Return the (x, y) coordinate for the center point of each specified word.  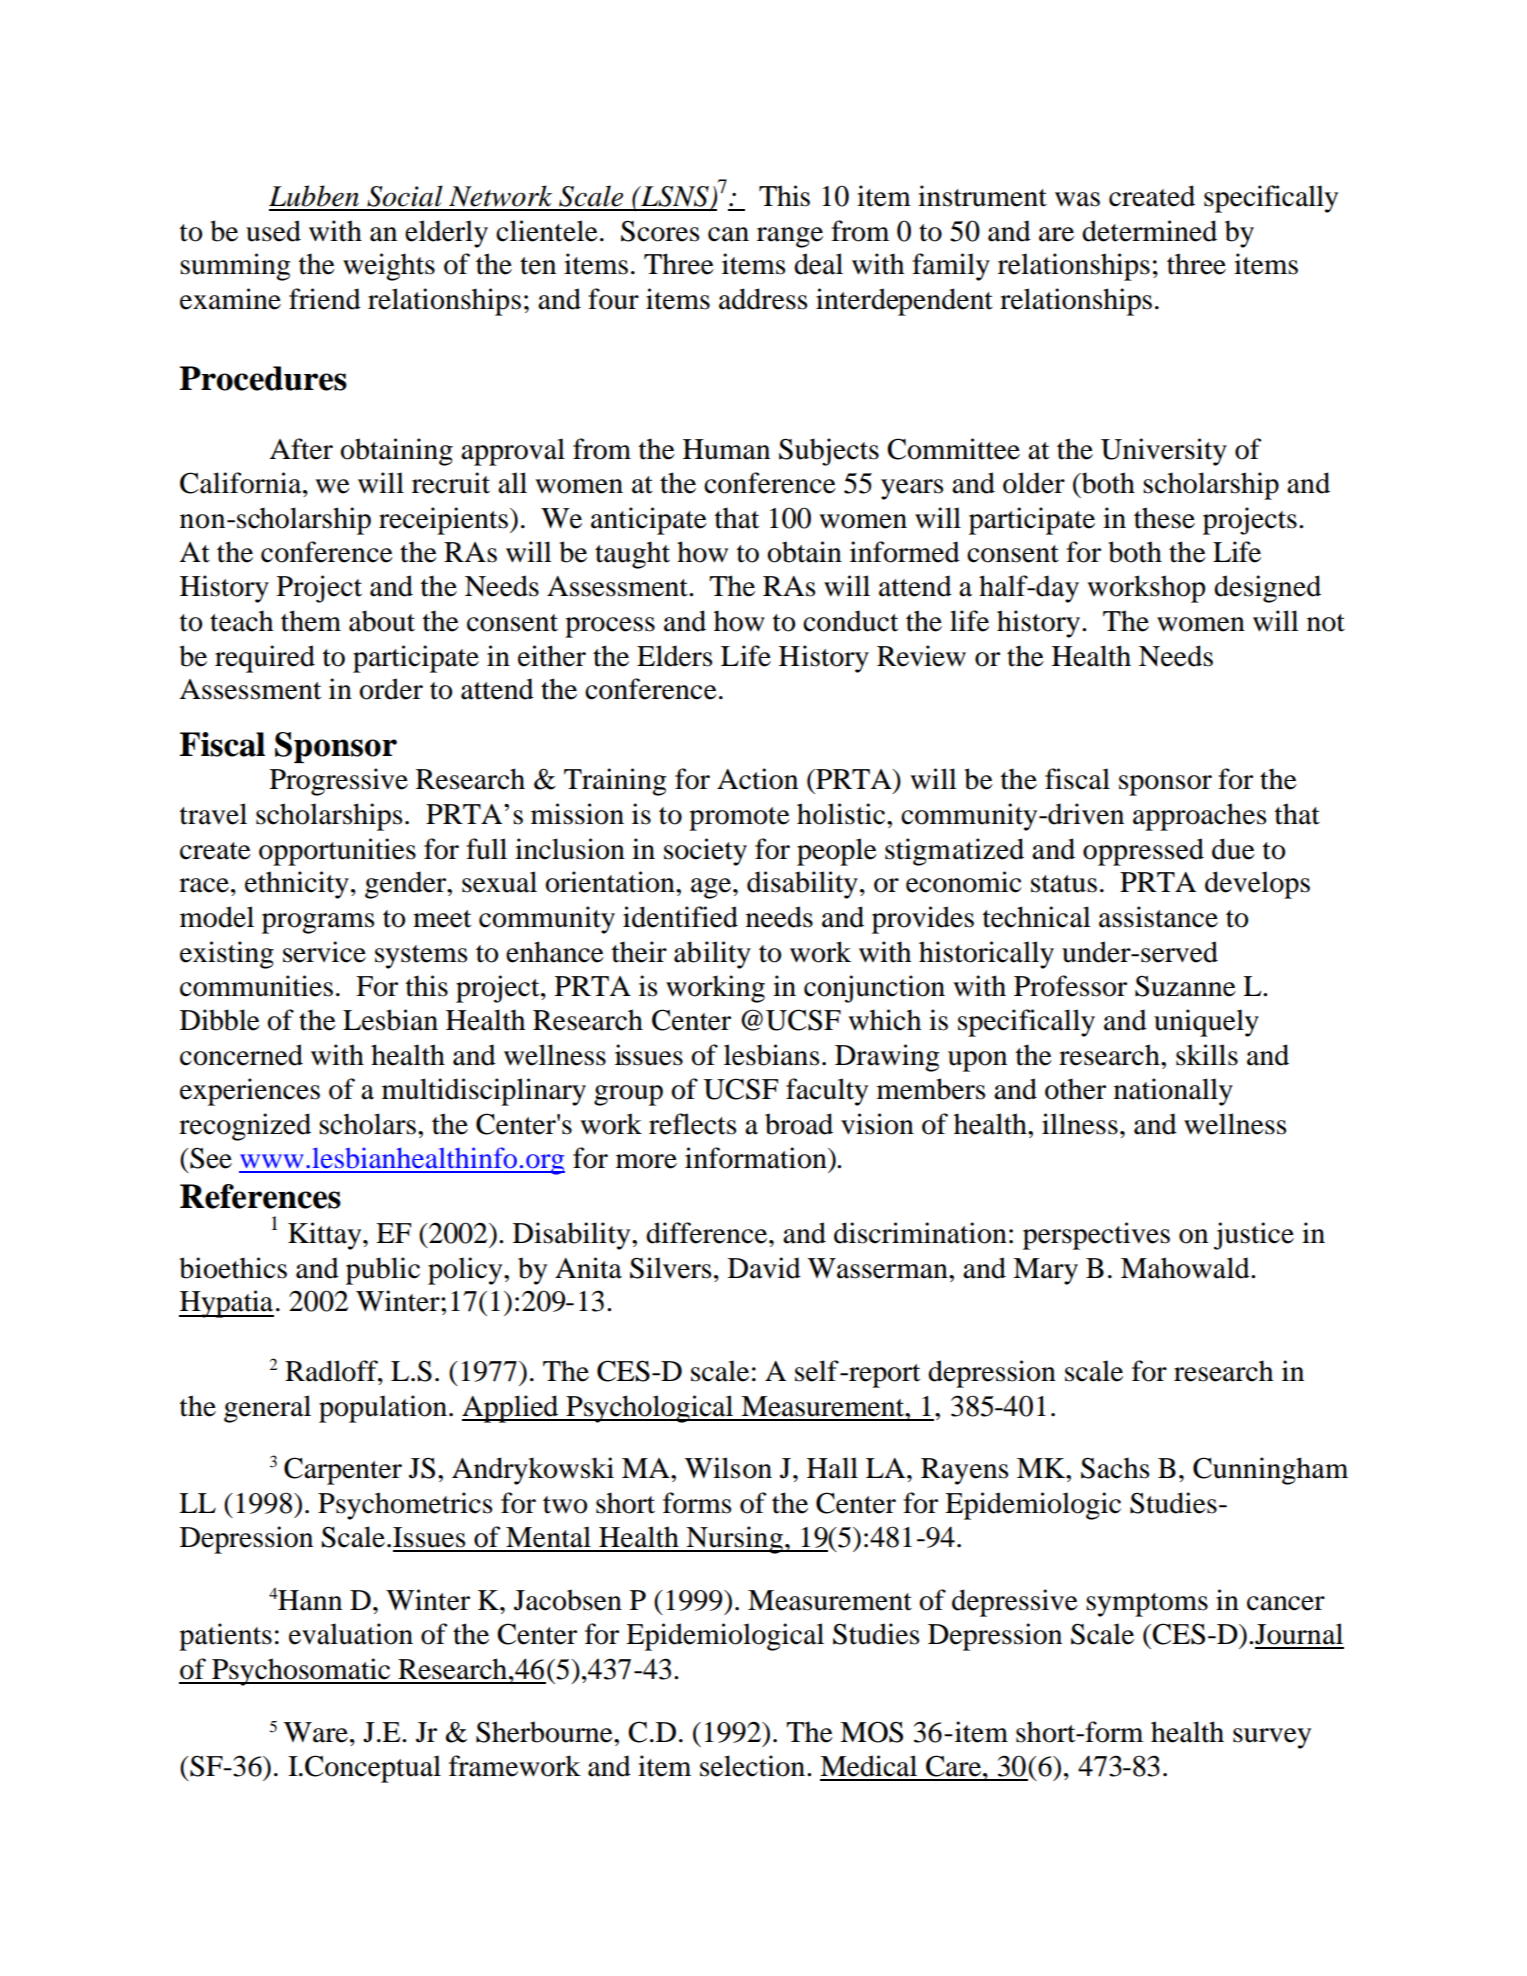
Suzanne (1185, 986)
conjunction (874, 989)
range (790, 237)
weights (389, 267)
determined (1149, 231)
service (324, 952)
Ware (316, 1732)
